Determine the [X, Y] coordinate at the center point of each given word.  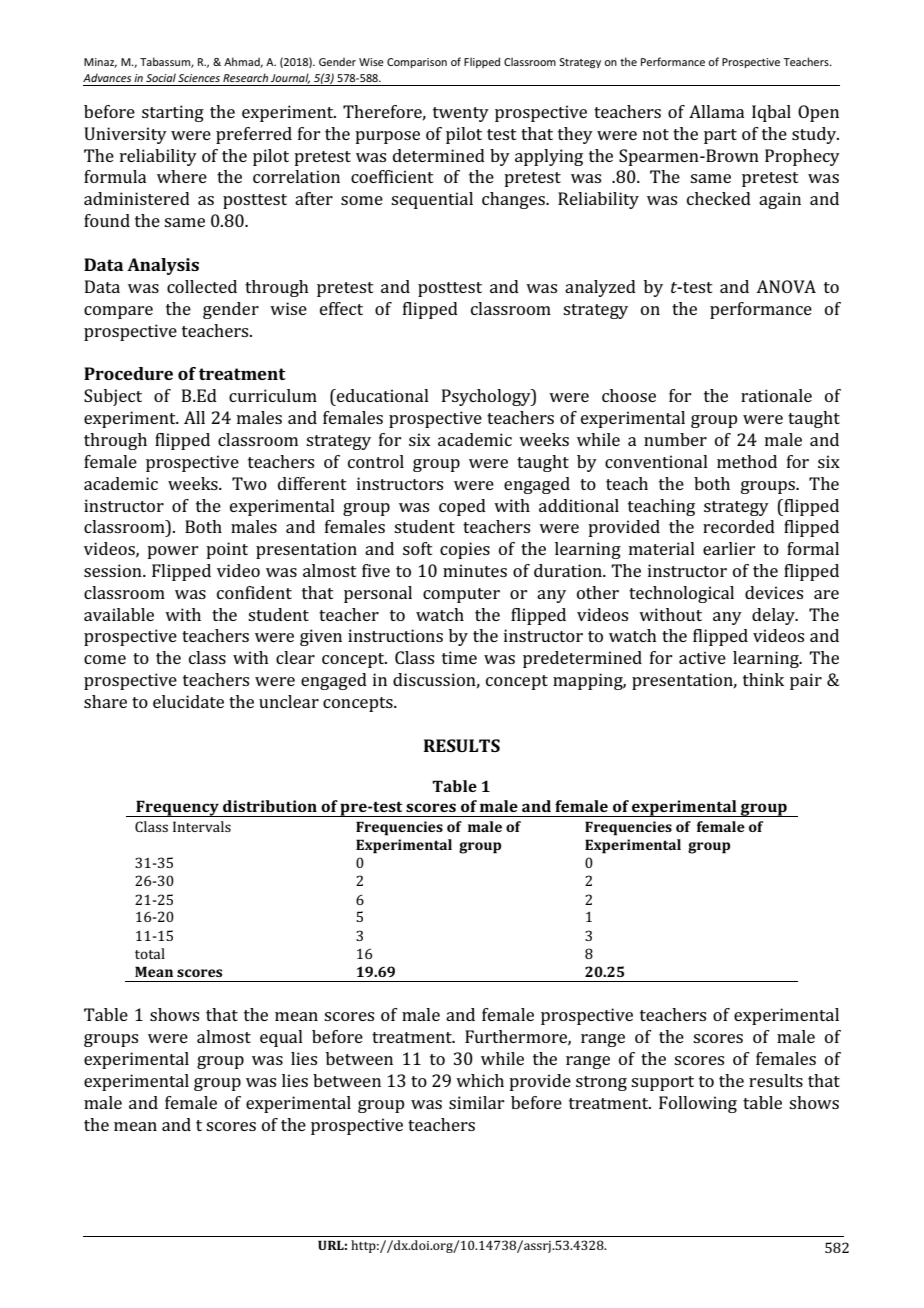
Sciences [199, 78]
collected [202, 286]
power [172, 552]
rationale [776, 395]
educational [382, 395]
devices [774, 592]
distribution [270, 806]
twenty [461, 114]
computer [461, 595]
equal [281, 1038]
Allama [716, 111]
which [480, 1080]
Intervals [202, 826]
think [763, 679]
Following [698, 1104]
